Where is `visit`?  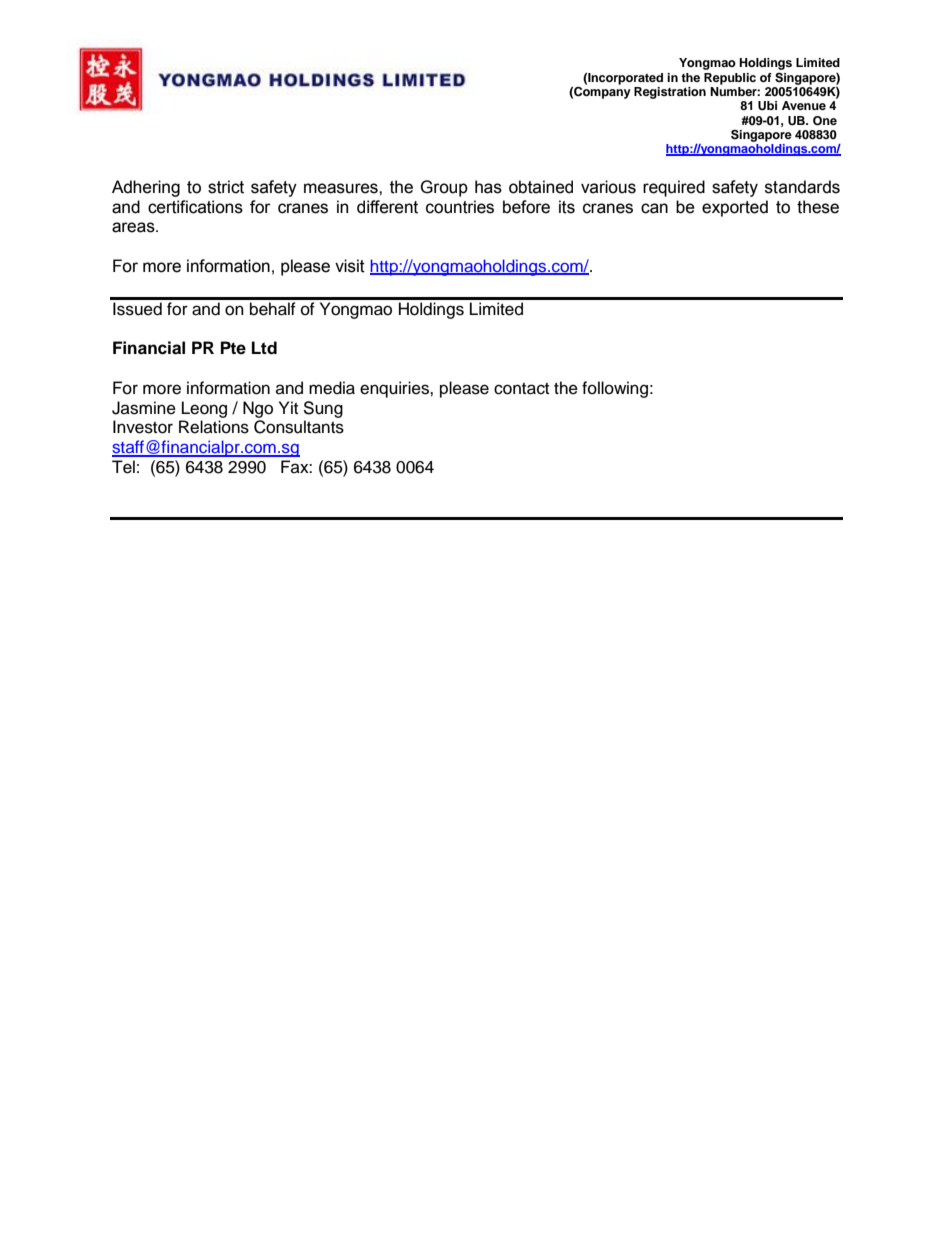
visit is located at coordinates (350, 266).
